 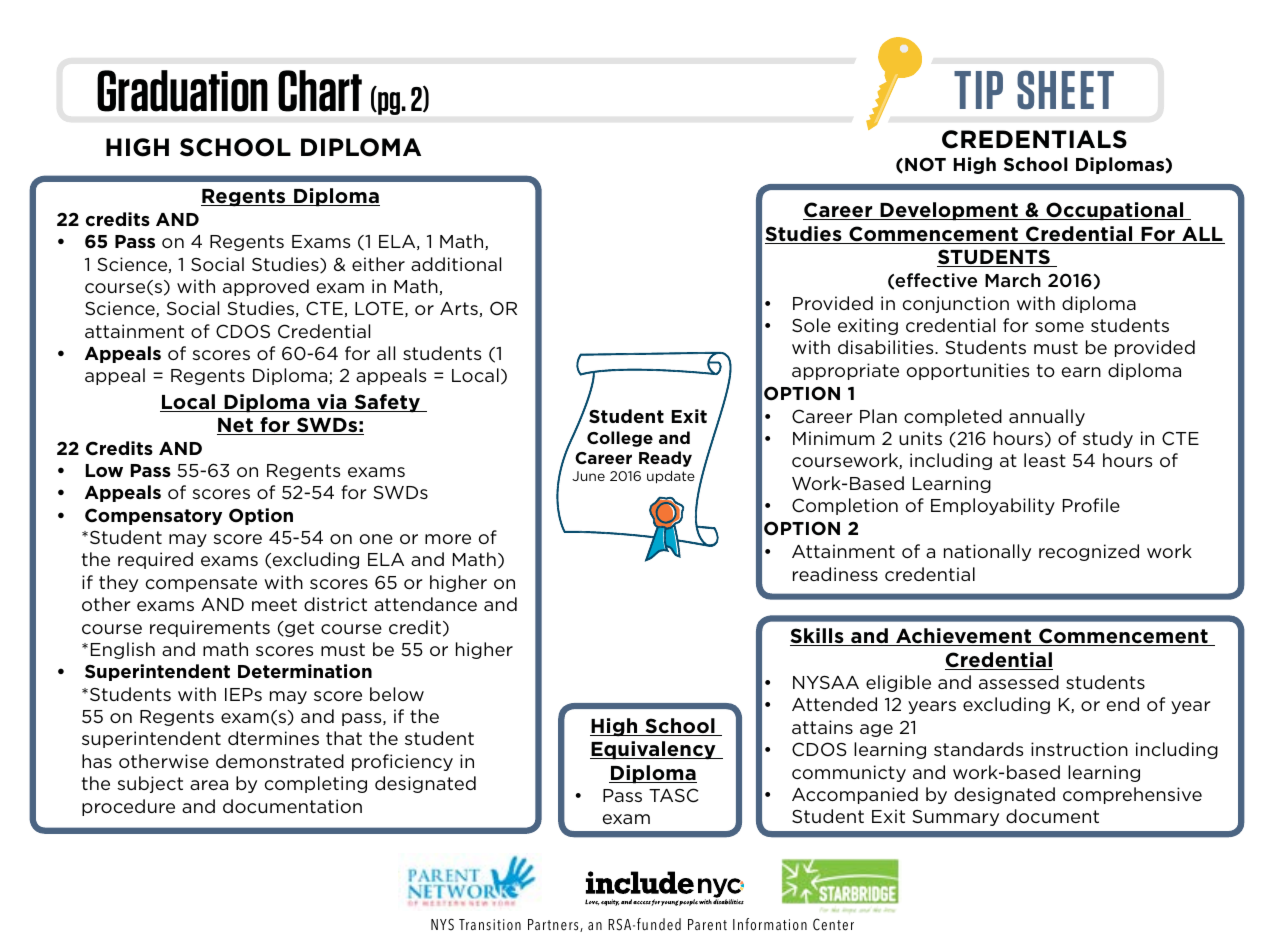 I want to click on procedure, so click(x=128, y=807).
